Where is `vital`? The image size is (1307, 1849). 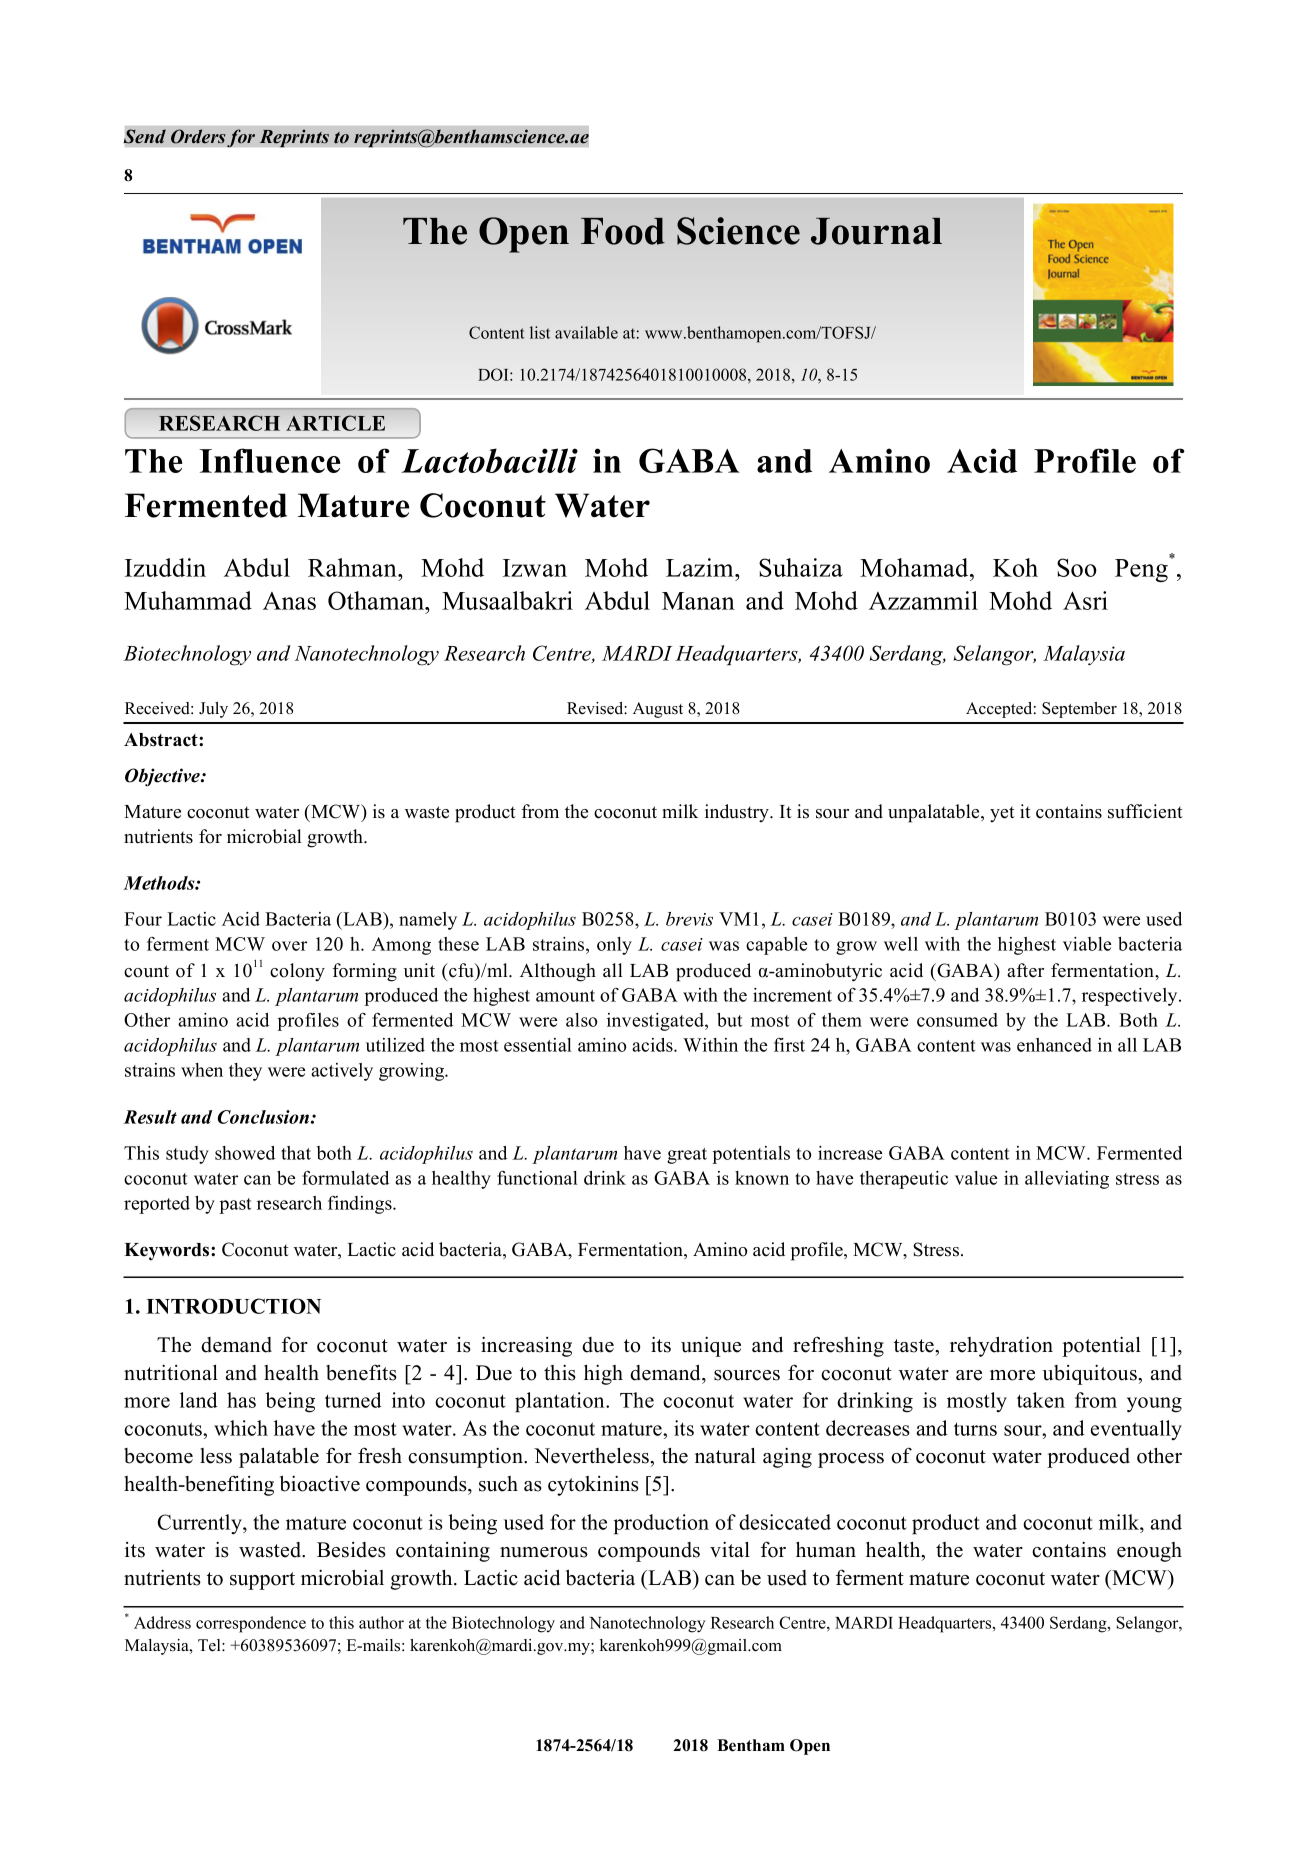 vital is located at coordinates (730, 1549).
